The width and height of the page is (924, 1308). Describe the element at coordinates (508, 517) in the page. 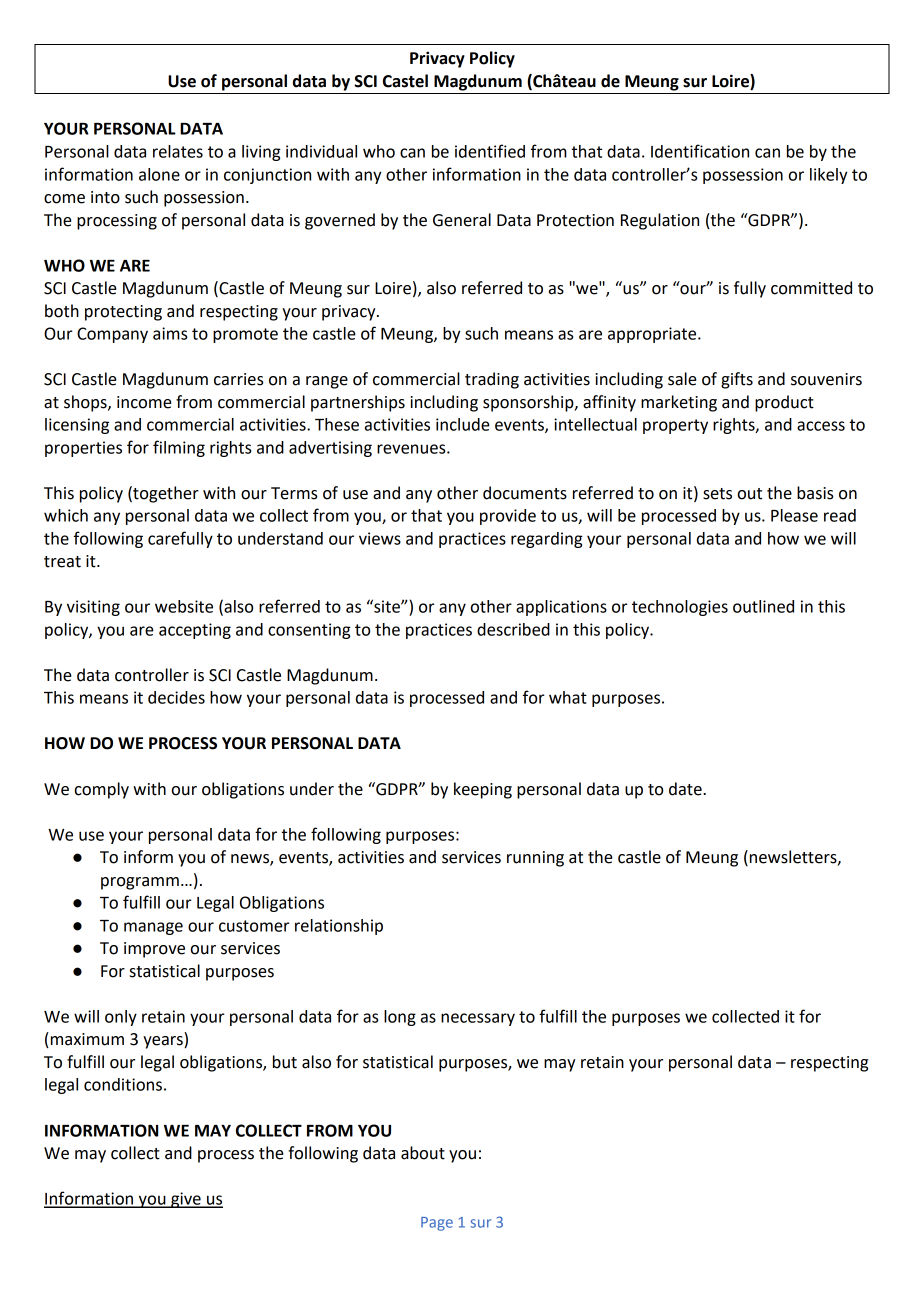

I see `provide` at that location.
